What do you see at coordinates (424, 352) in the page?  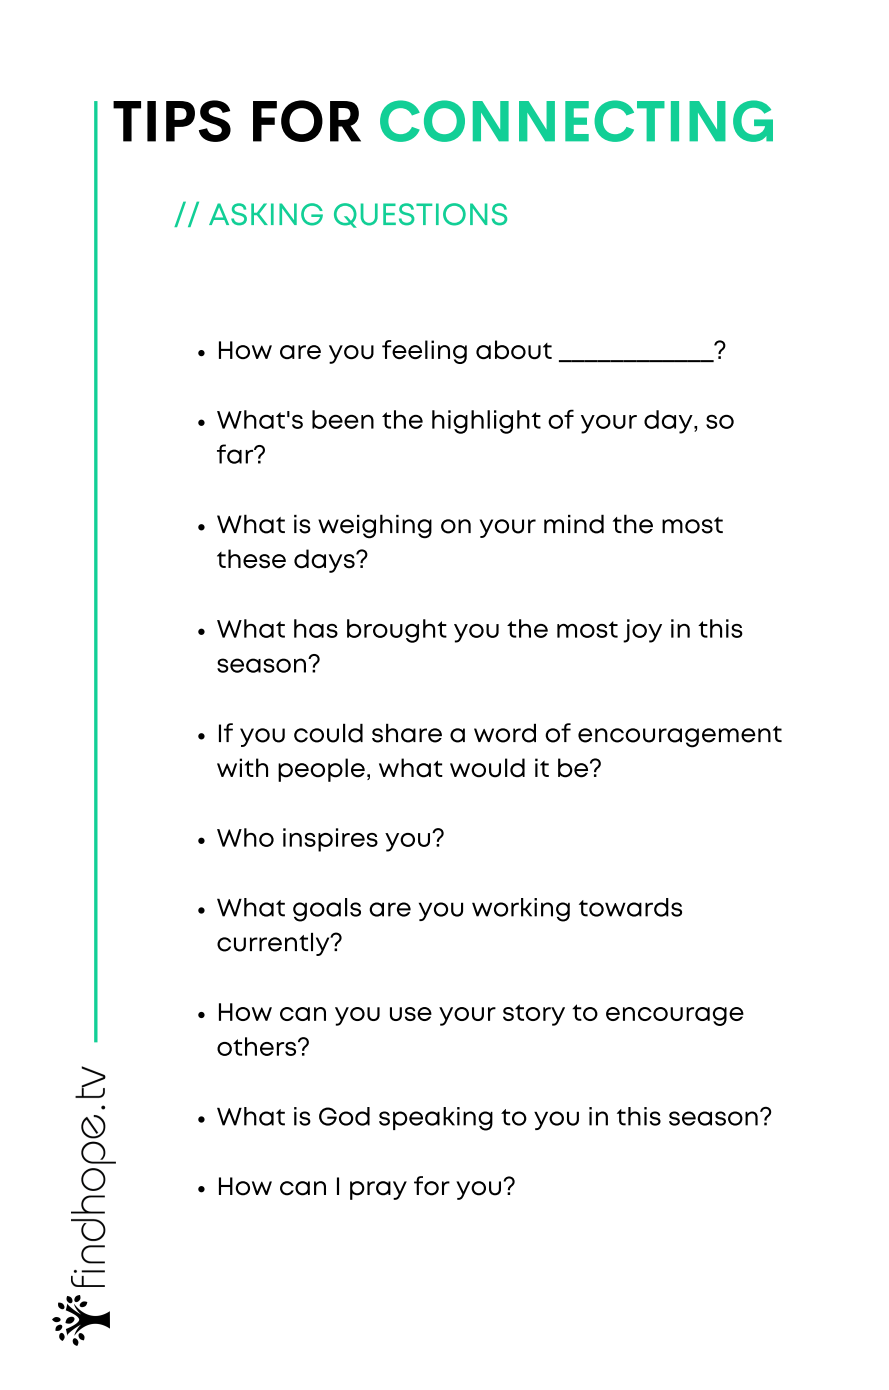 I see `feeling` at bounding box center [424, 352].
